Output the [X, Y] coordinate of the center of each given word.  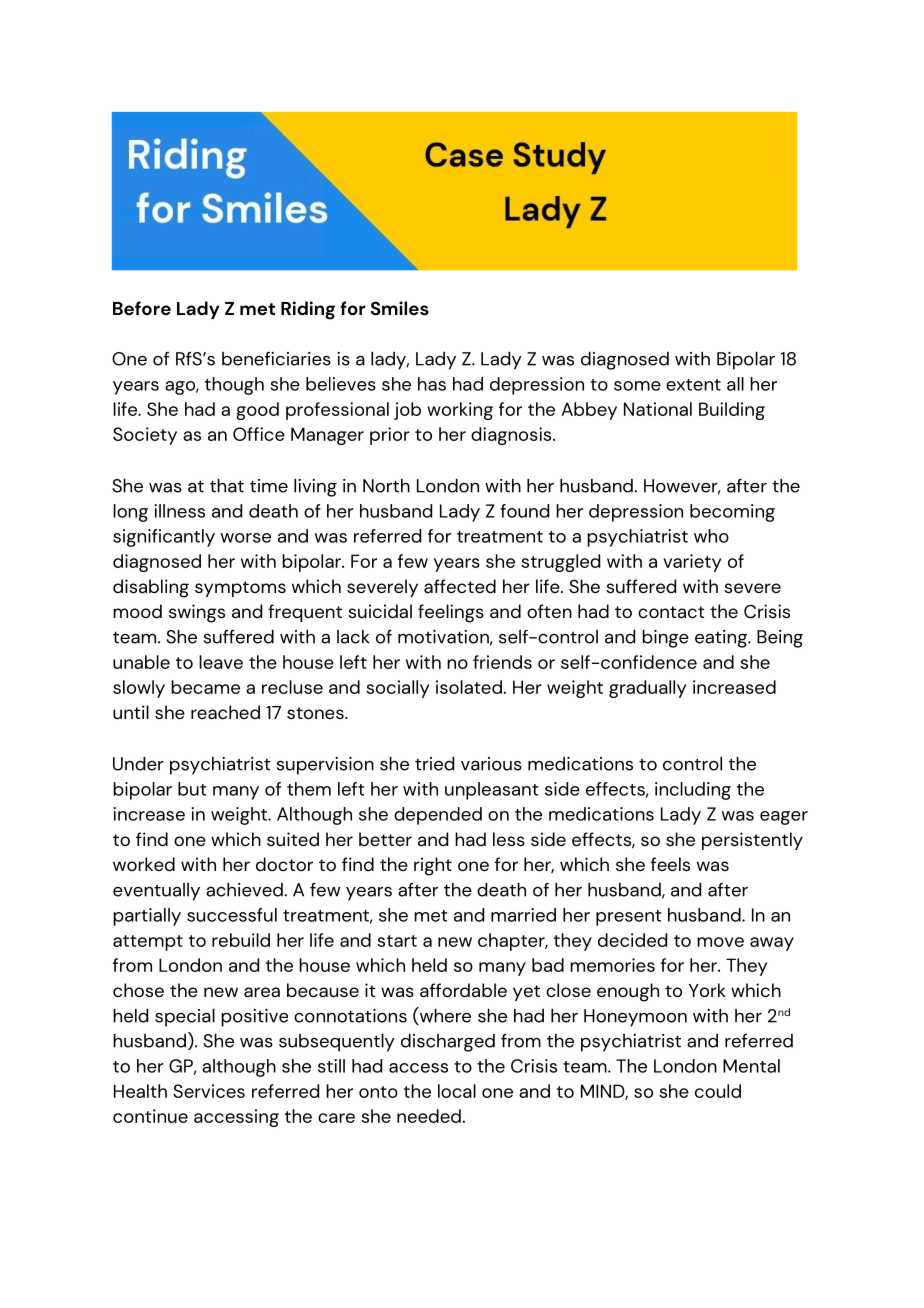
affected [460, 586]
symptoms [240, 589]
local [457, 1091]
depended [438, 816]
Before [142, 308]
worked [144, 864]
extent [693, 385]
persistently [752, 841]
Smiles [400, 308]
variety [692, 563]
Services [209, 1091]
